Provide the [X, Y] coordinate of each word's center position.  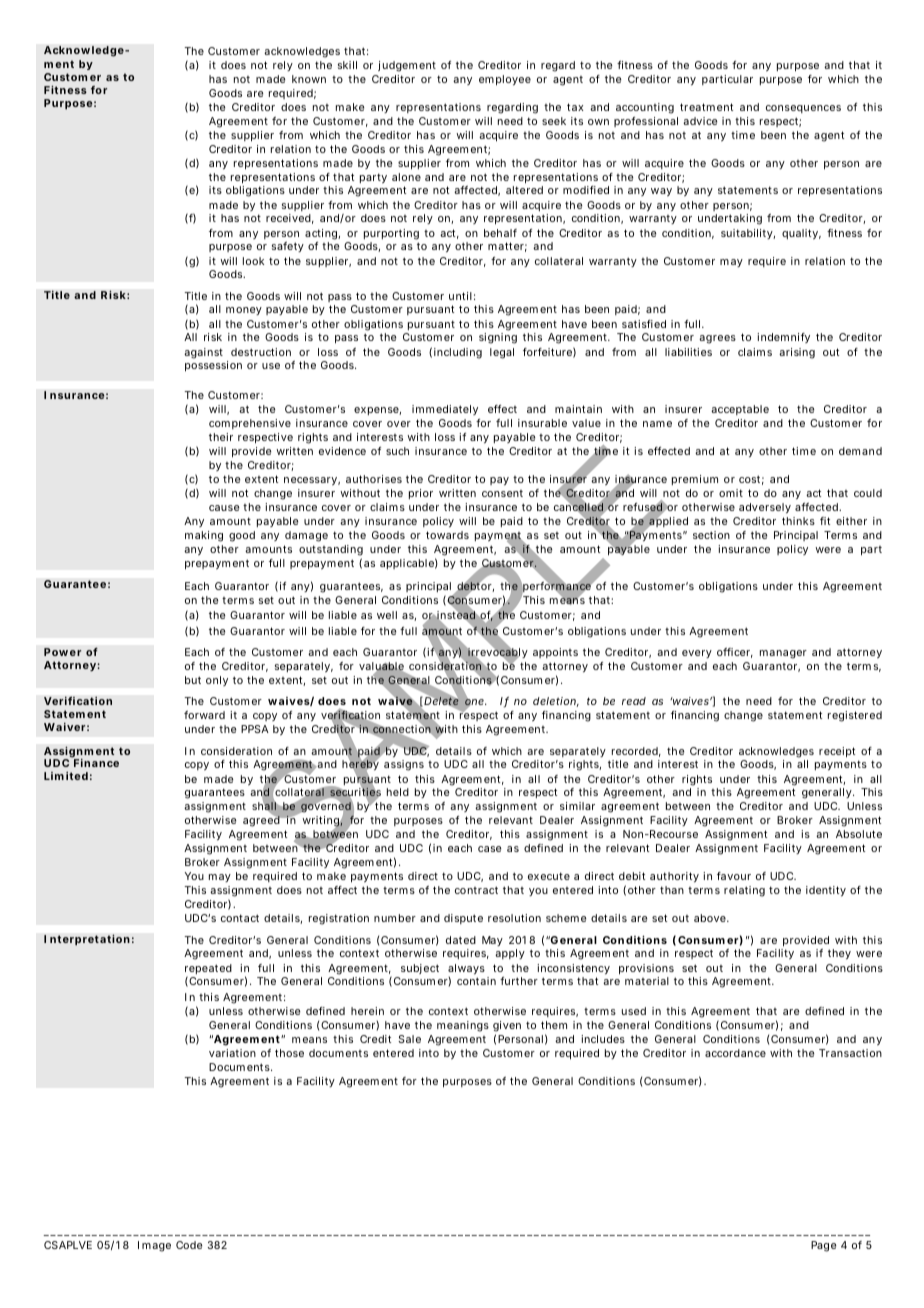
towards [447, 535]
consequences [803, 109]
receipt [837, 752]
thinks [798, 521]
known [309, 79]
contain [476, 981]
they [839, 954]
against [203, 353]
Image [154, 1246]
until [460, 296]
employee [505, 80]
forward [204, 715]
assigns [404, 765]
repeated [208, 970]
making [204, 536]
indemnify [783, 338]
